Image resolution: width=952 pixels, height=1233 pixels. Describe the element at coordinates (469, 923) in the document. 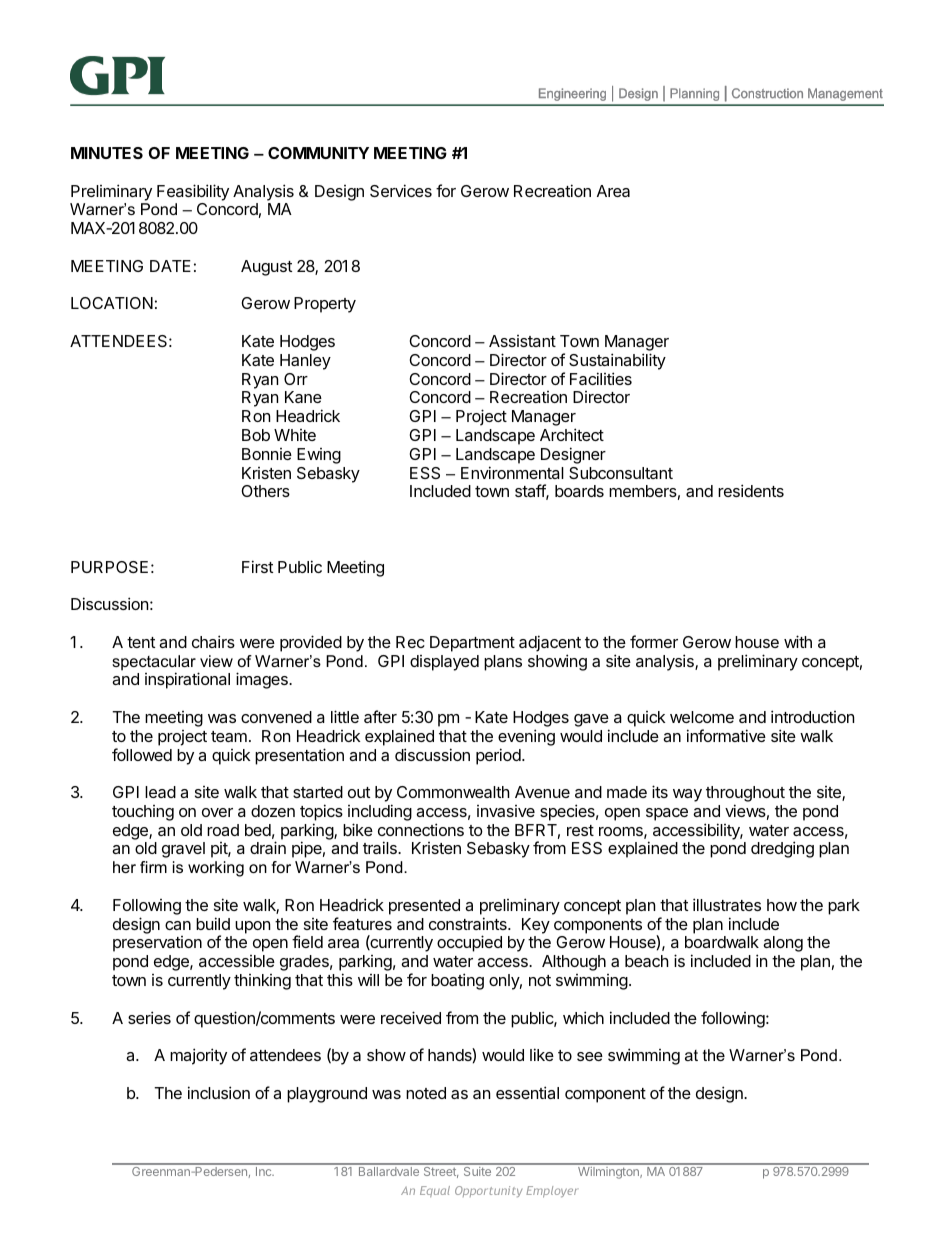

I see `constraints` at that location.
